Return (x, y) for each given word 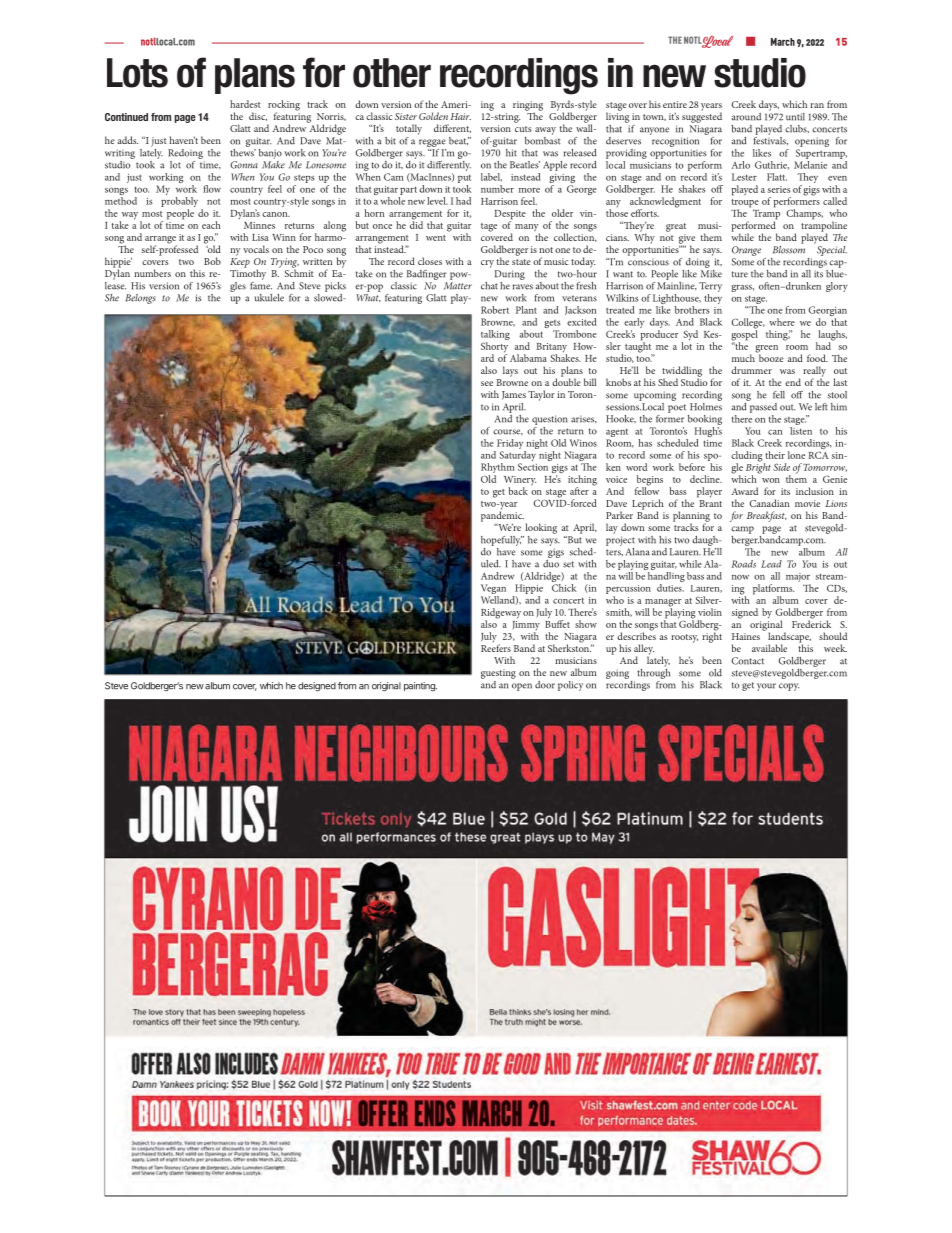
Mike (711, 272)
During (510, 275)
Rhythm (498, 469)
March (783, 42)
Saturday (518, 457)
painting (420, 687)
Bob (212, 261)
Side (781, 467)
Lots (137, 73)
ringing (528, 107)
